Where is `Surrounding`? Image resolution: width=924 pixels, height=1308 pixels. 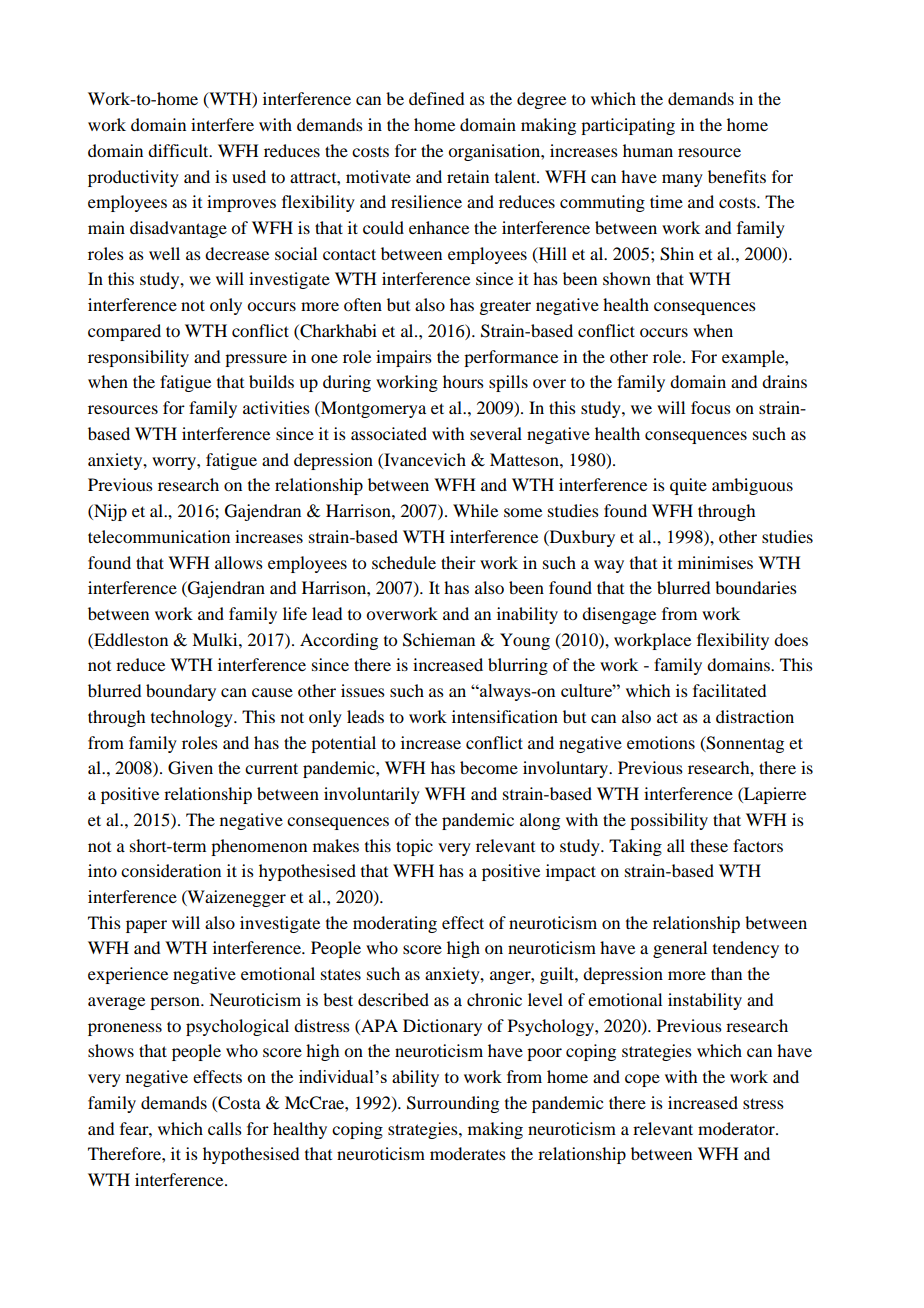 Surrounding is located at coordinates (453, 1104).
